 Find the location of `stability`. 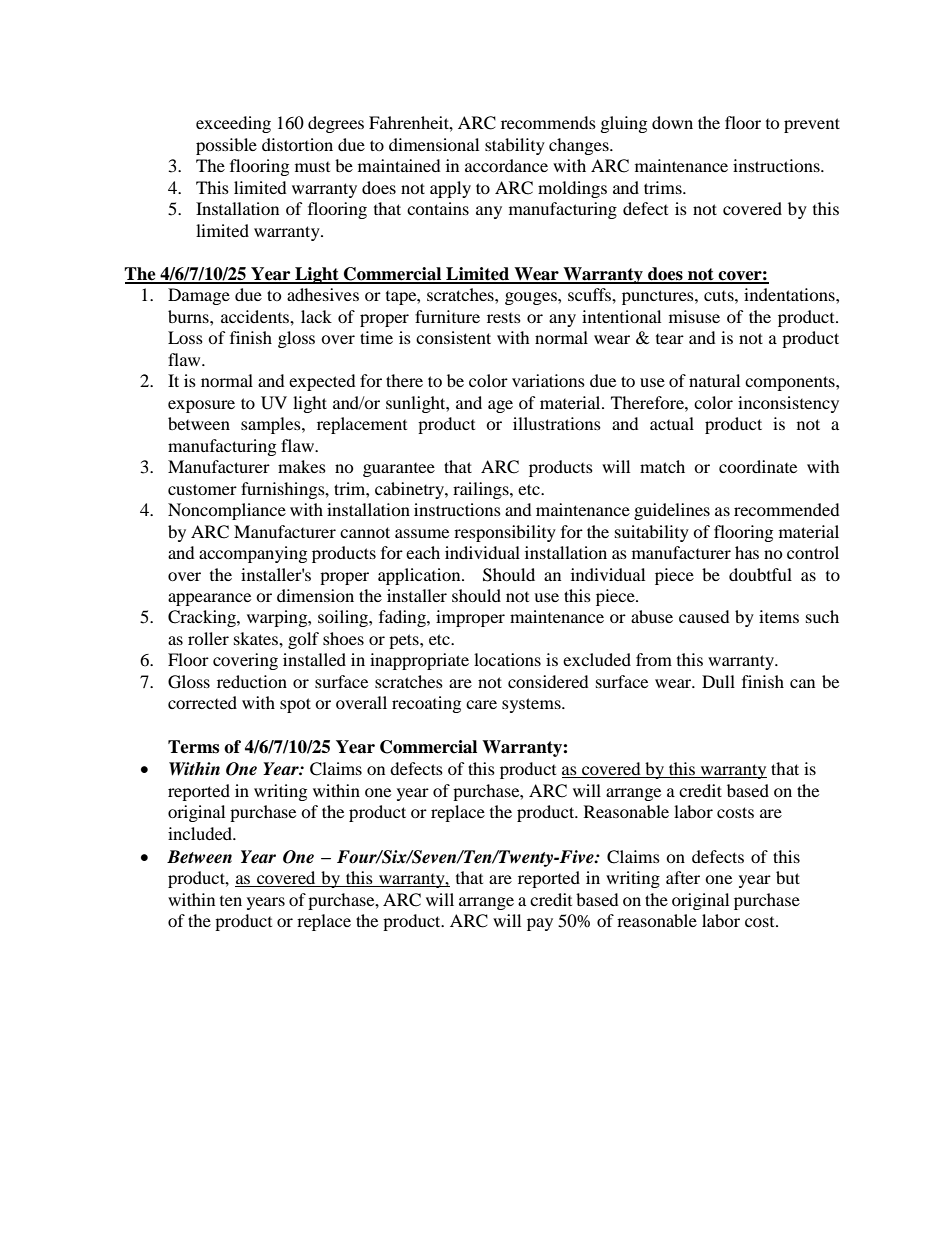

stability is located at coordinates (515, 146).
